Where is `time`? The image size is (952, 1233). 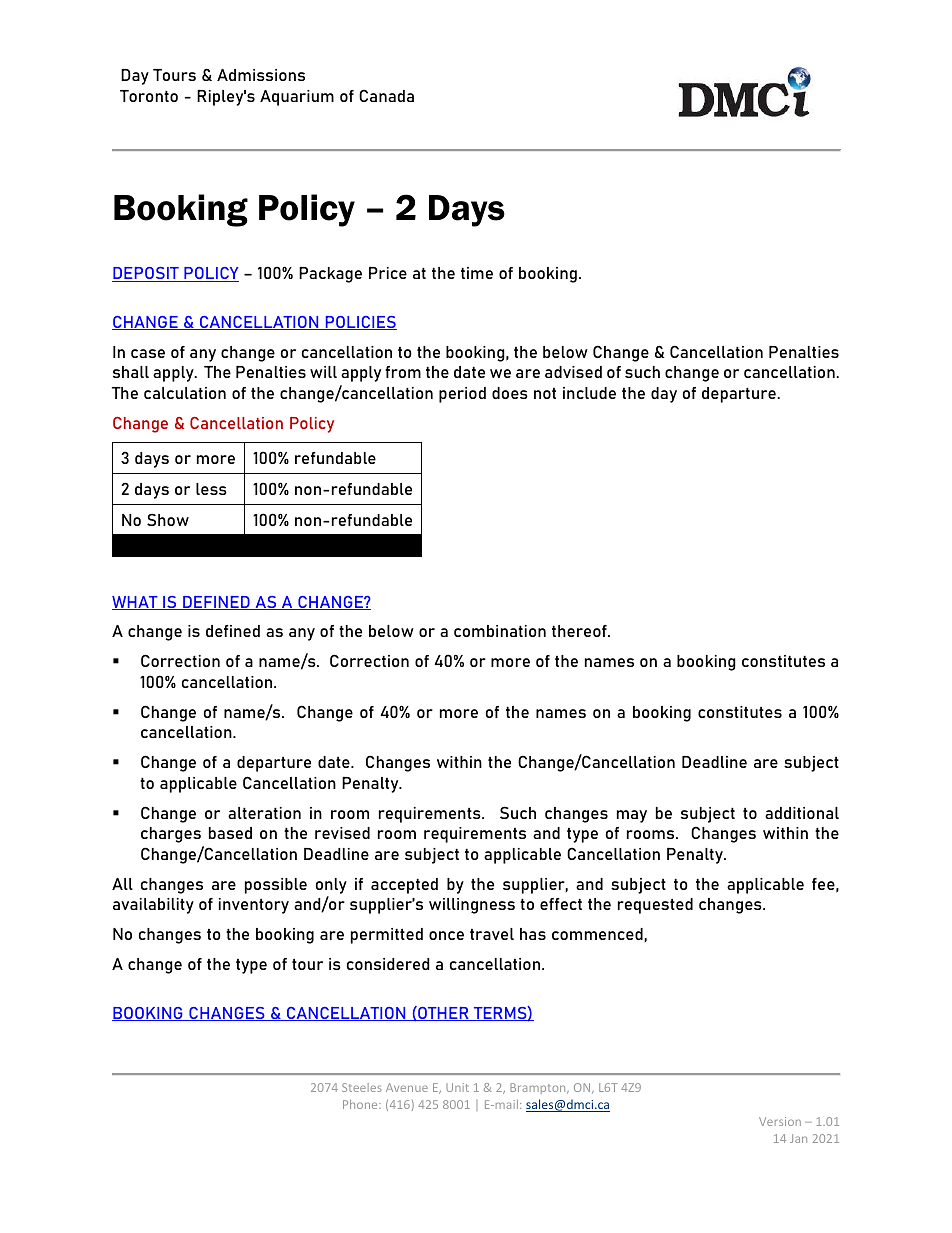
time is located at coordinates (477, 273).
